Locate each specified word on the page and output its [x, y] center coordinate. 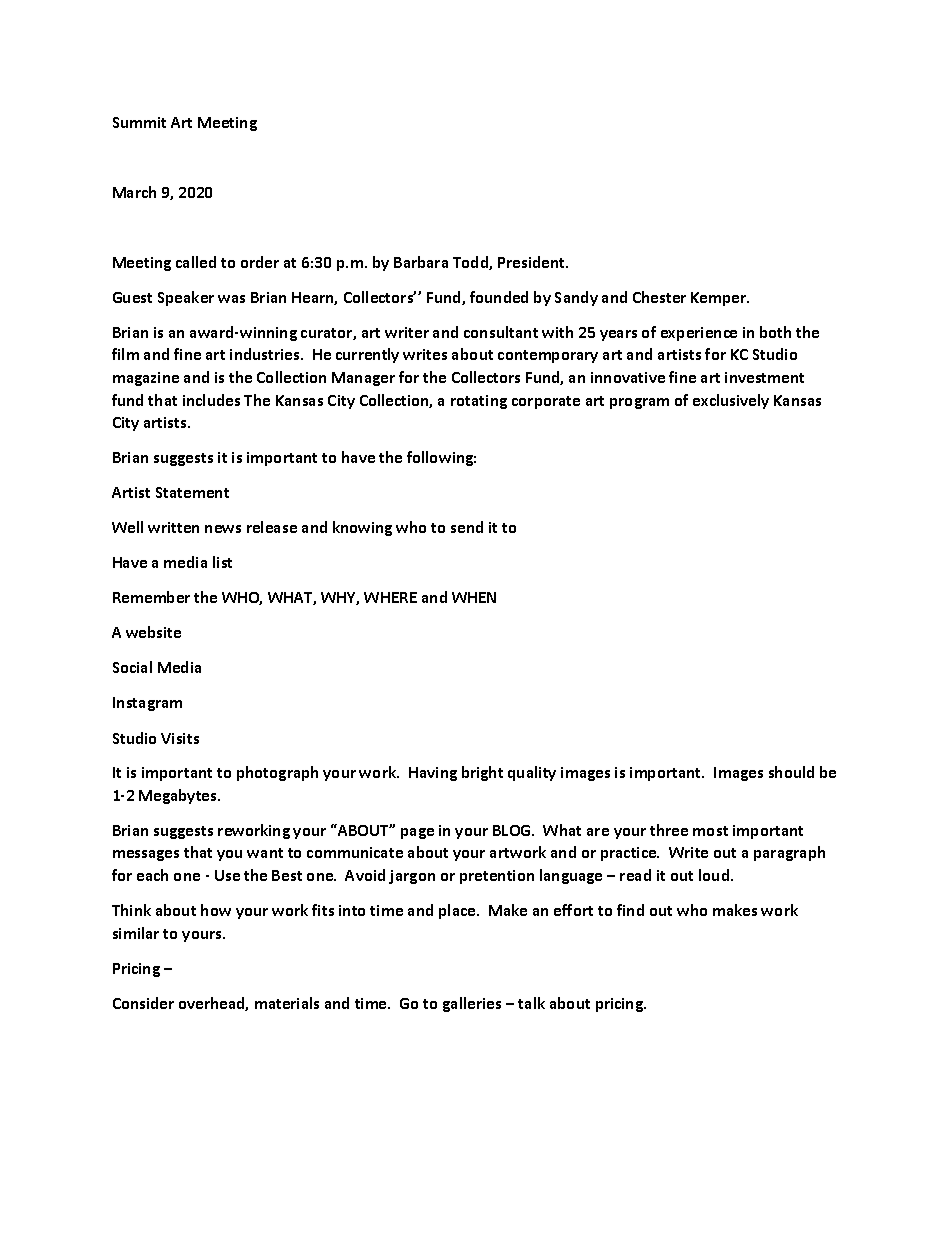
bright [482, 773]
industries [266, 354]
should [791, 772]
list [222, 562]
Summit [139, 122]
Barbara [421, 262]
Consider [143, 1003]
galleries [472, 1004]
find [630, 910]
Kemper [720, 299]
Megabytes [179, 796]
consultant [501, 332]
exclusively [731, 401]
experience [699, 334]
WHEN [474, 597]
